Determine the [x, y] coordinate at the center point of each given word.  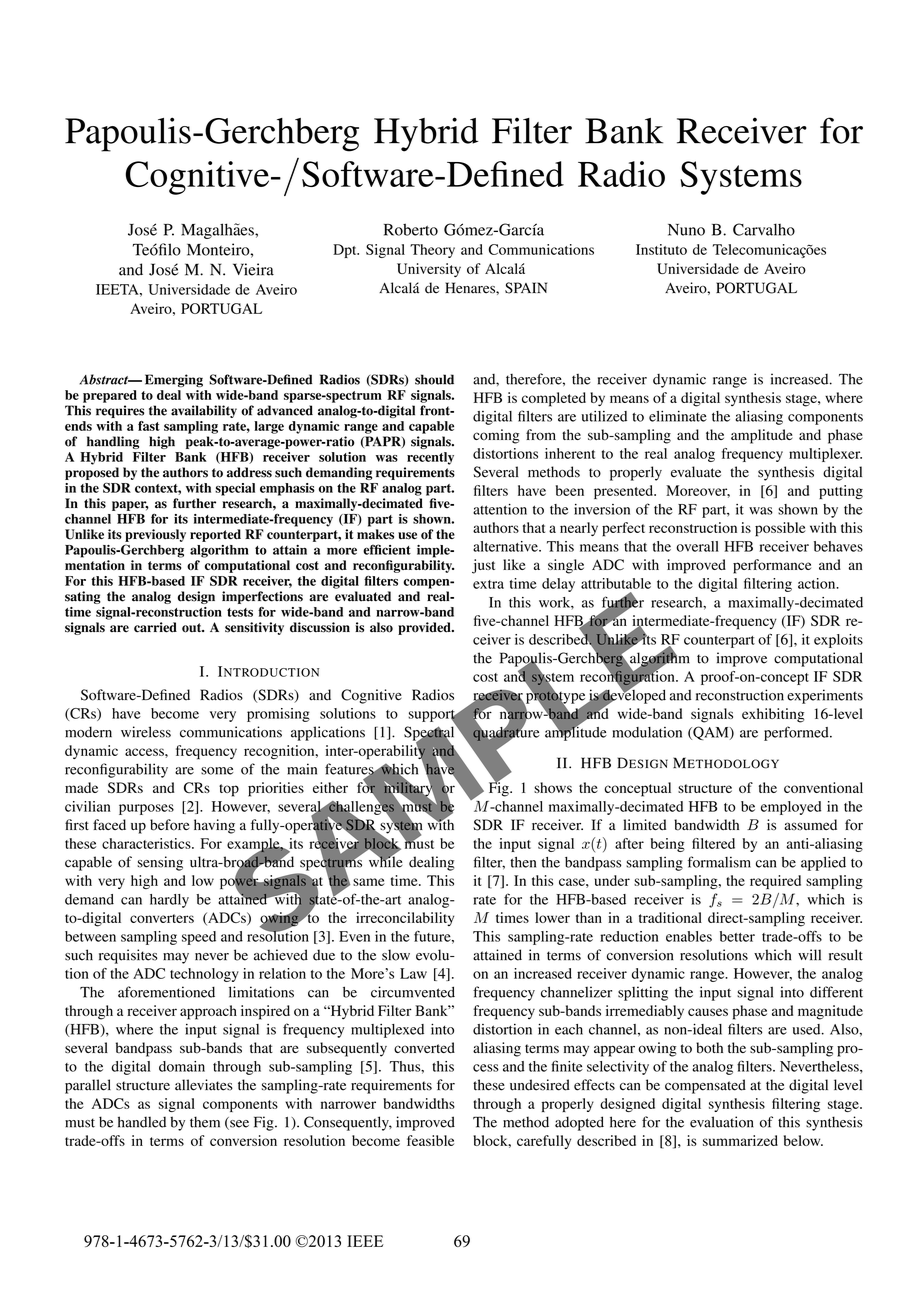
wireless [146, 732]
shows [553, 787]
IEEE [365, 1241]
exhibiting [773, 715]
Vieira [253, 269]
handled [142, 1122]
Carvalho [764, 229]
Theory [432, 251]
